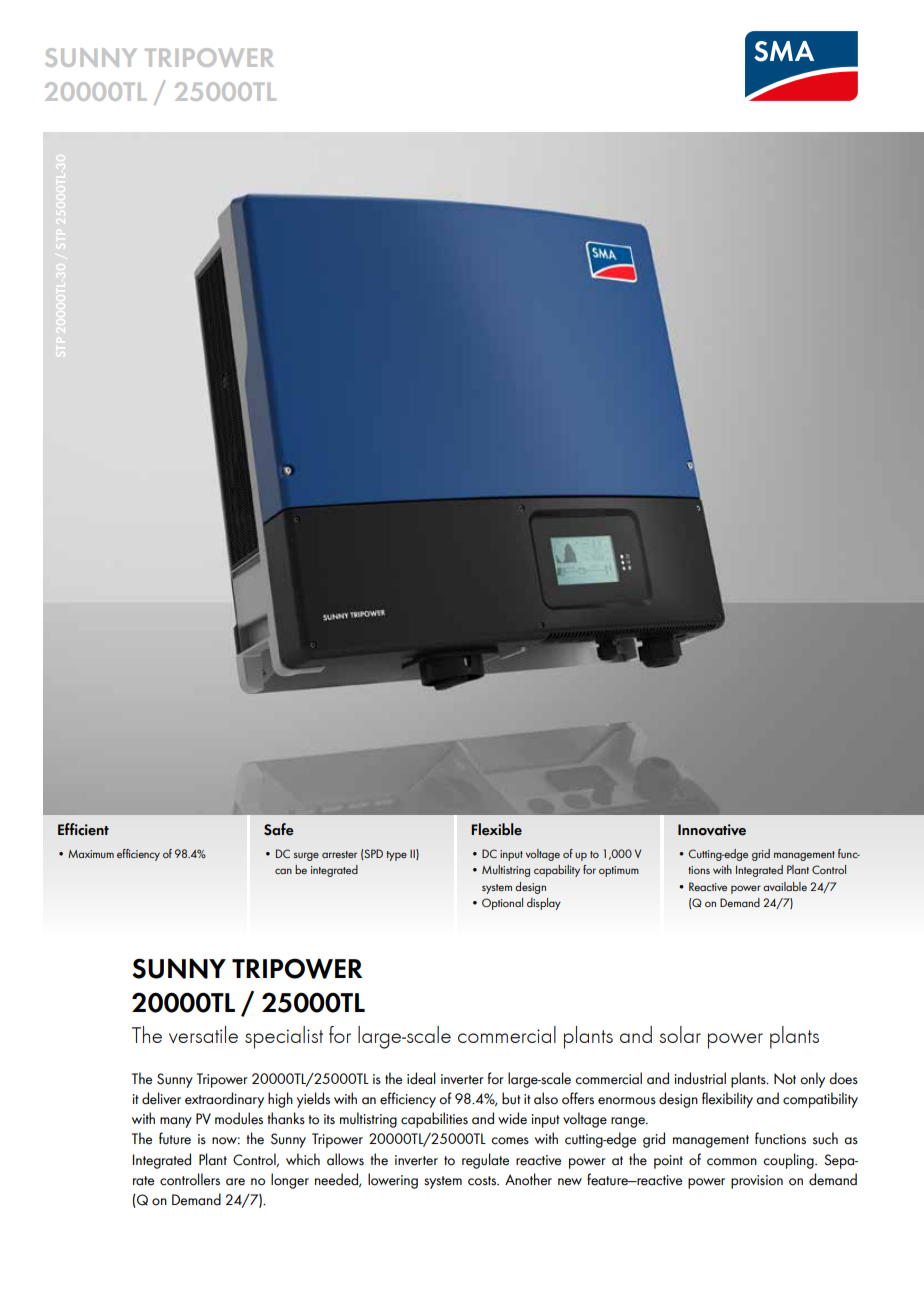  What do you see at coordinates (502, 904) in the screenshot?
I see `Optional` at bounding box center [502, 904].
